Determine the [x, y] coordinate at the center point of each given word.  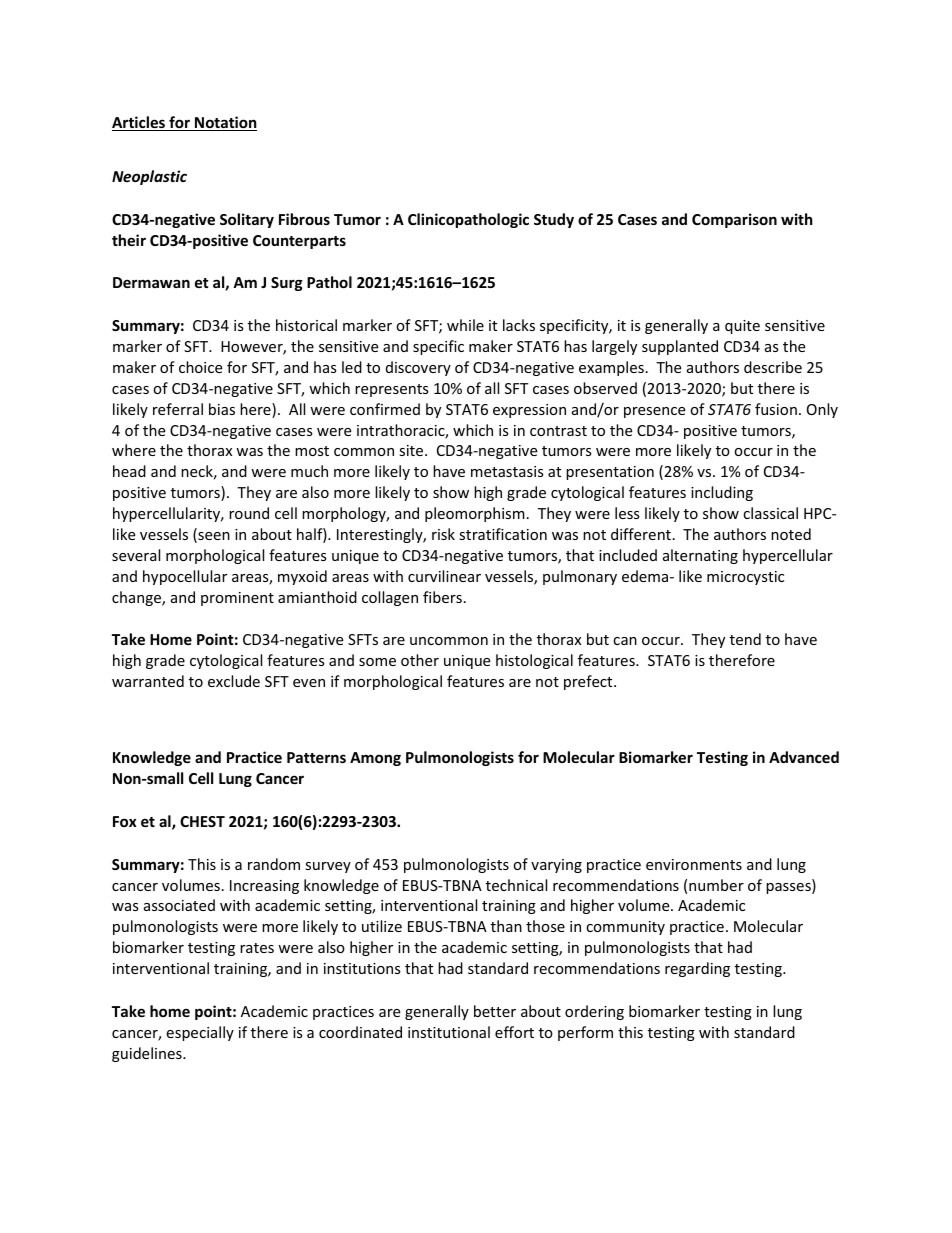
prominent [237, 599]
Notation [225, 123]
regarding [697, 969]
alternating [700, 556]
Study [554, 220]
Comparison [734, 220]
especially [200, 1033]
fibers [442, 597]
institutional [449, 1032]
